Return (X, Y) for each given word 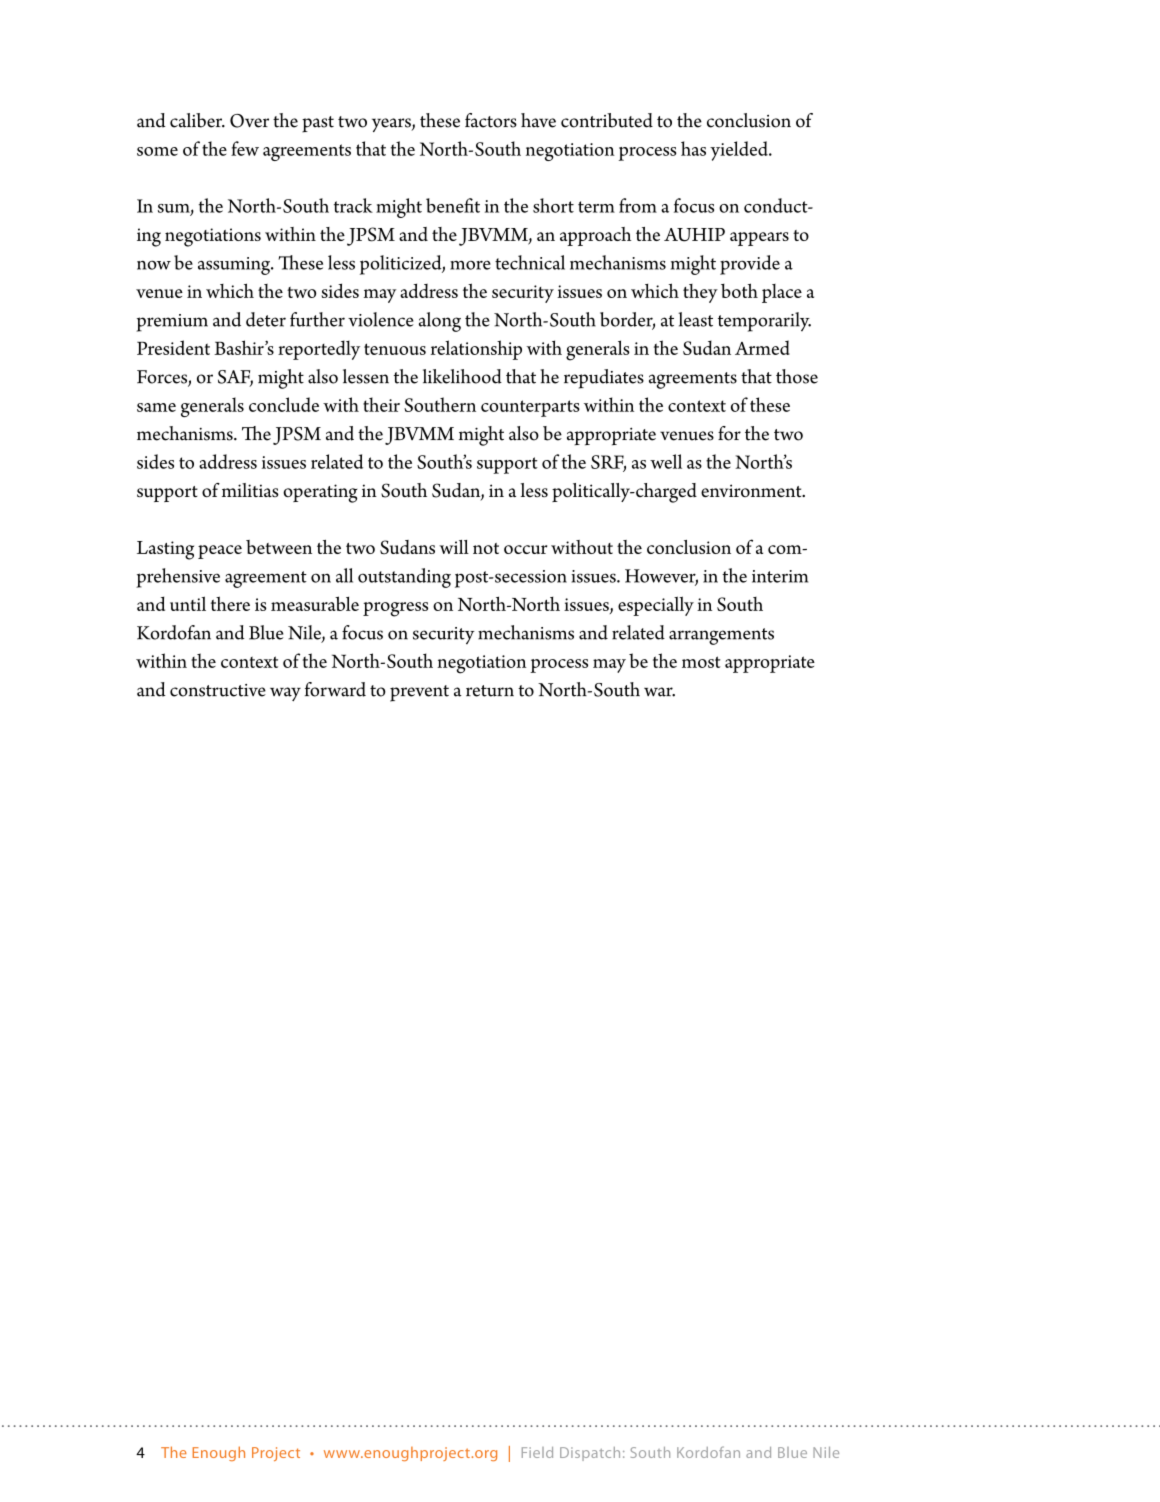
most (701, 662)
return (490, 691)
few (245, 148)
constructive (218, 690)
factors (491, 120)
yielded (740, 151)
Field (537, 1452)
